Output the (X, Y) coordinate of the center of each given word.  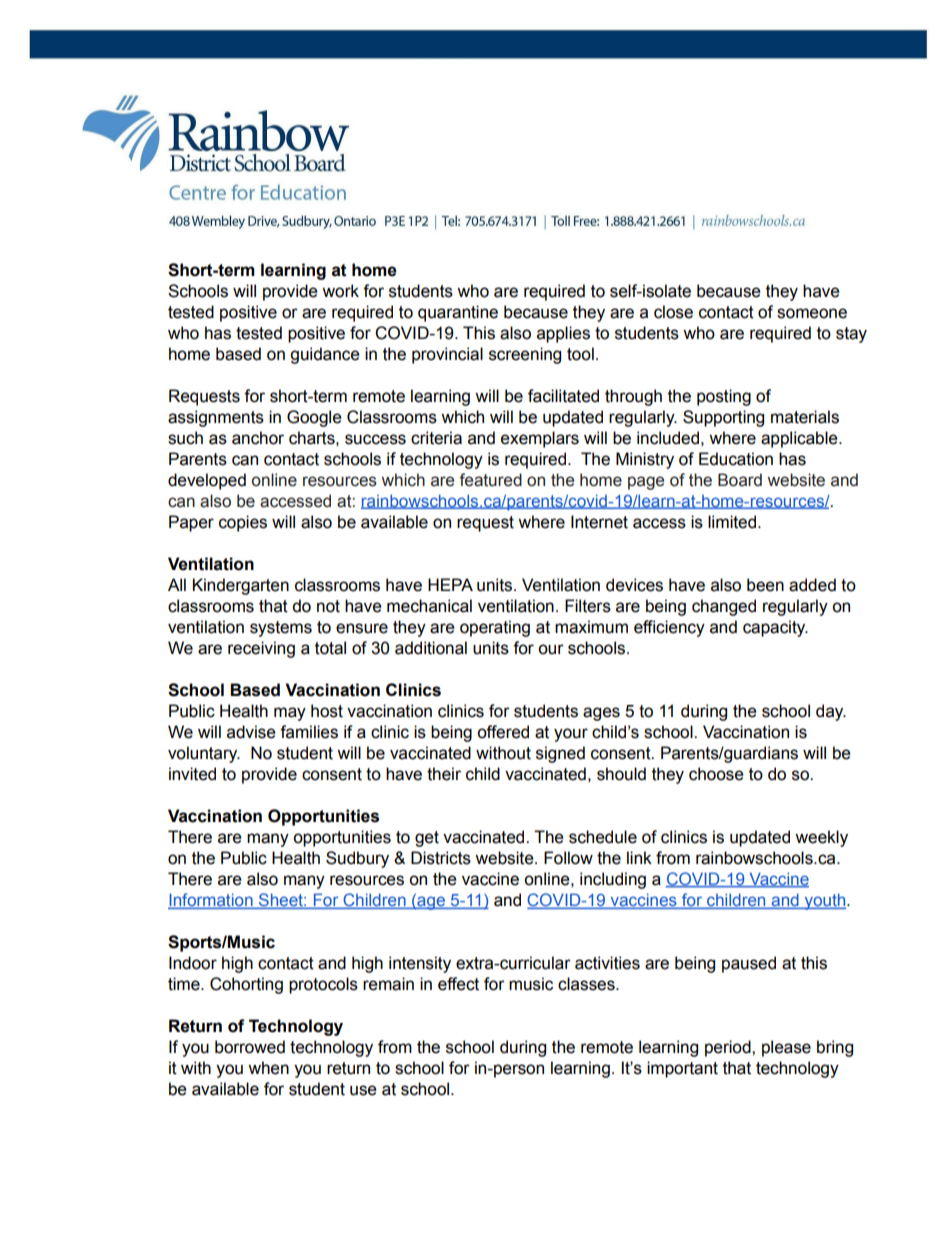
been (765, 585)
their (444, 774)
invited (192, 774)
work (340, 291)
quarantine (458, 313)
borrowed (250, 1047)
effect (458, 984)
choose (716, 774)
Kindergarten (240, 586)
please (786, 1048)
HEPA (450, 584)
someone (812, 313)
